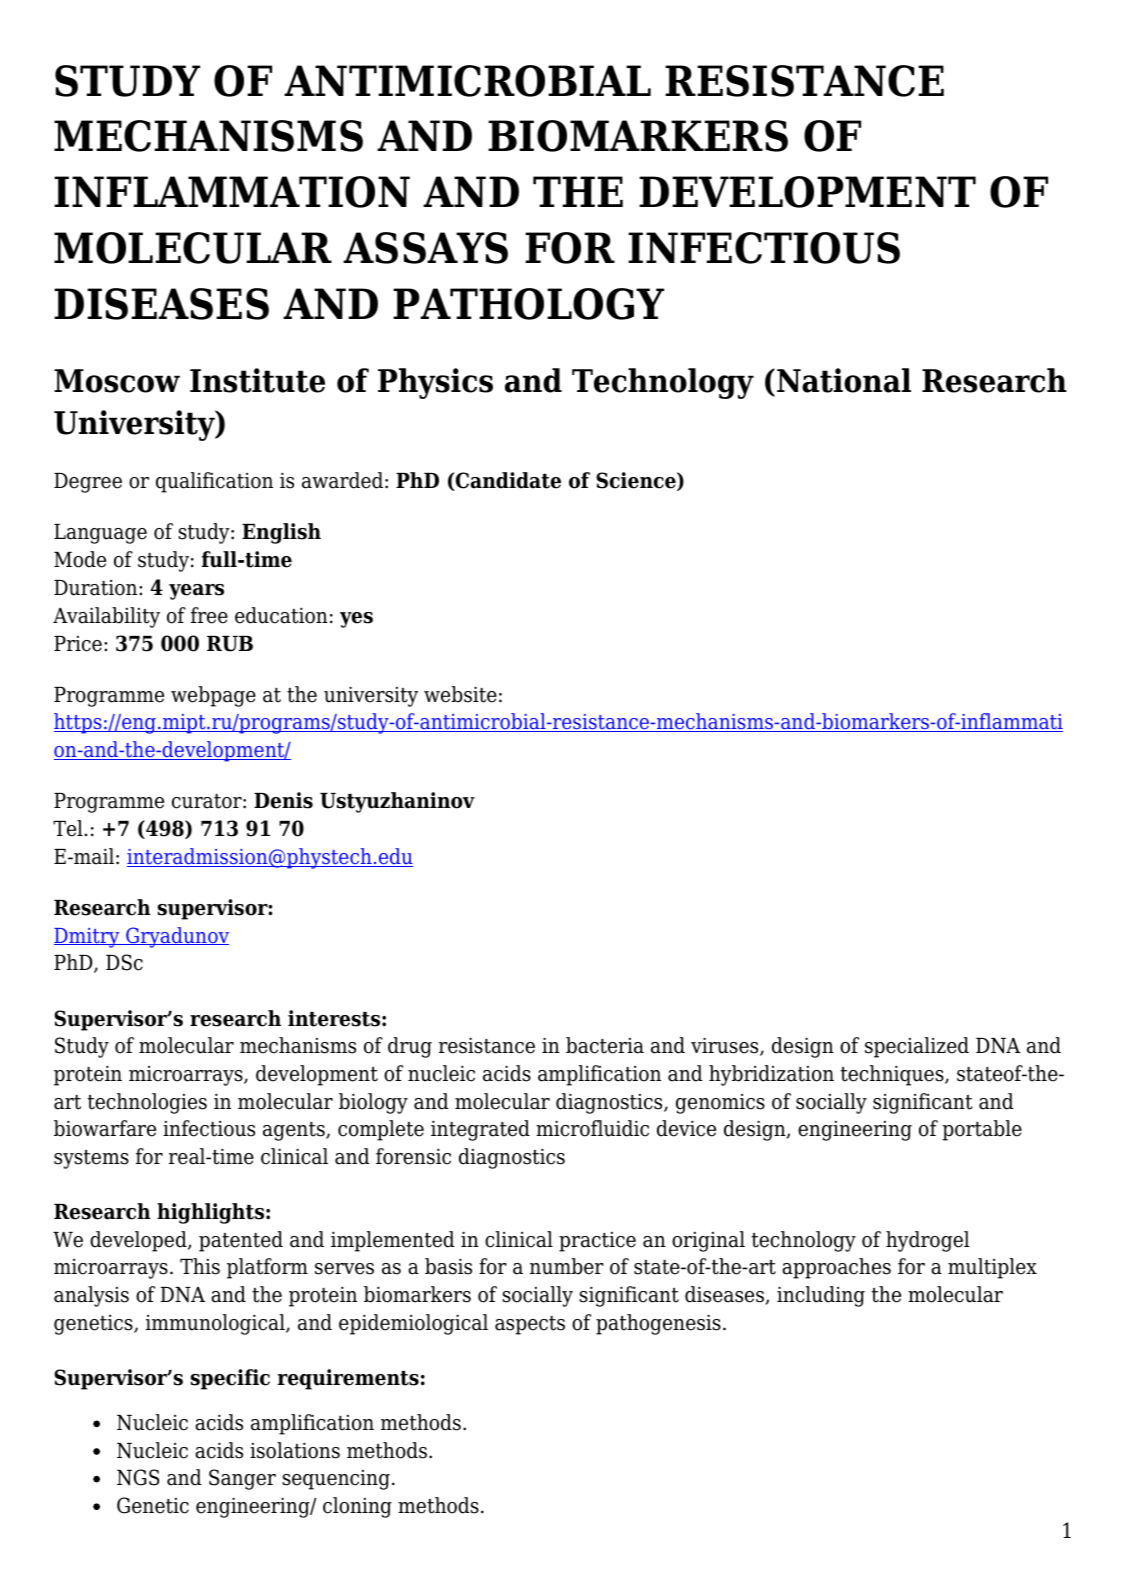  What do you see at coordinates (844, 380) in the image?
I see `National` at bounding box center [844, 380].
